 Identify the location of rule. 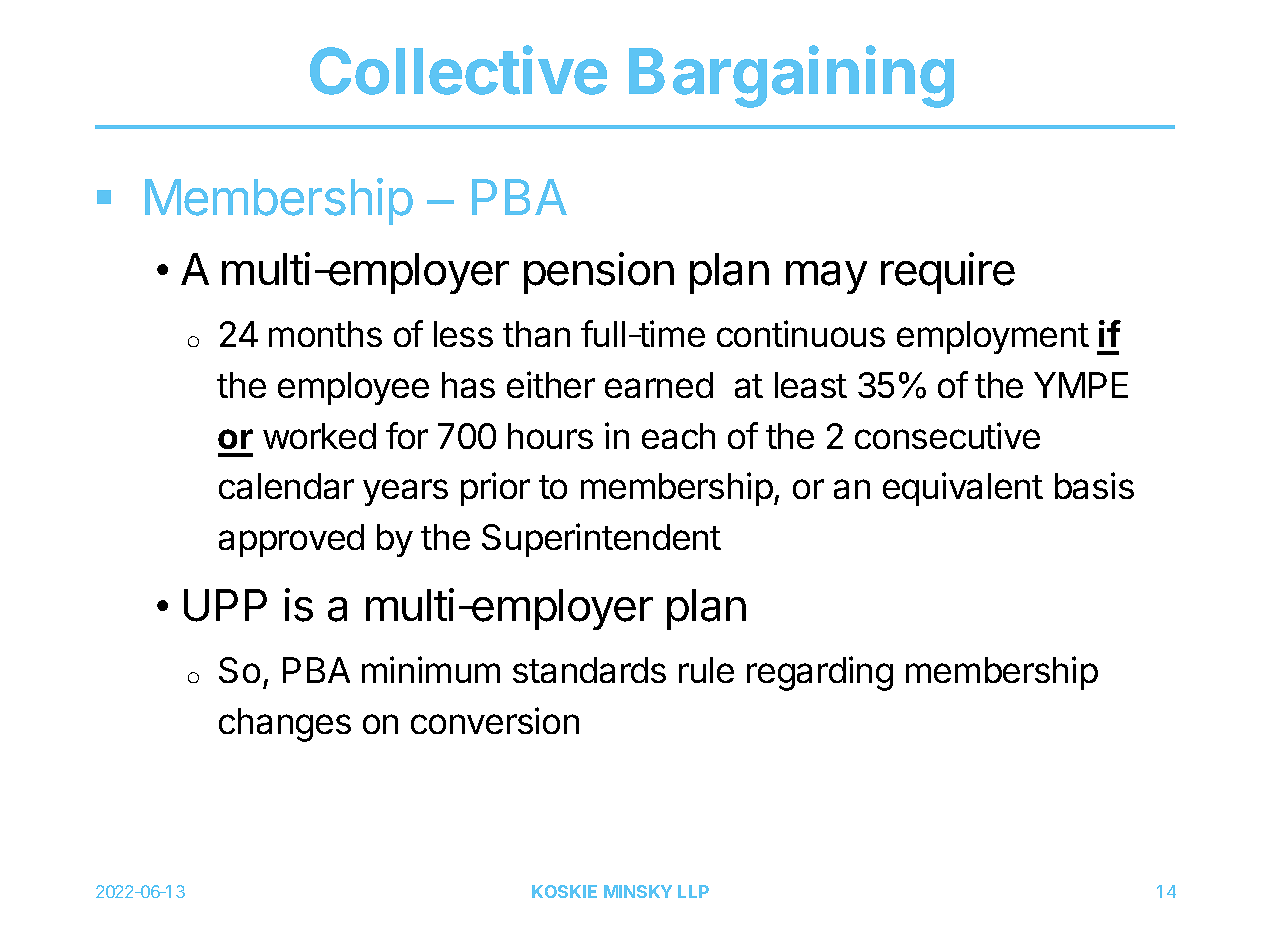
(706, 670).
